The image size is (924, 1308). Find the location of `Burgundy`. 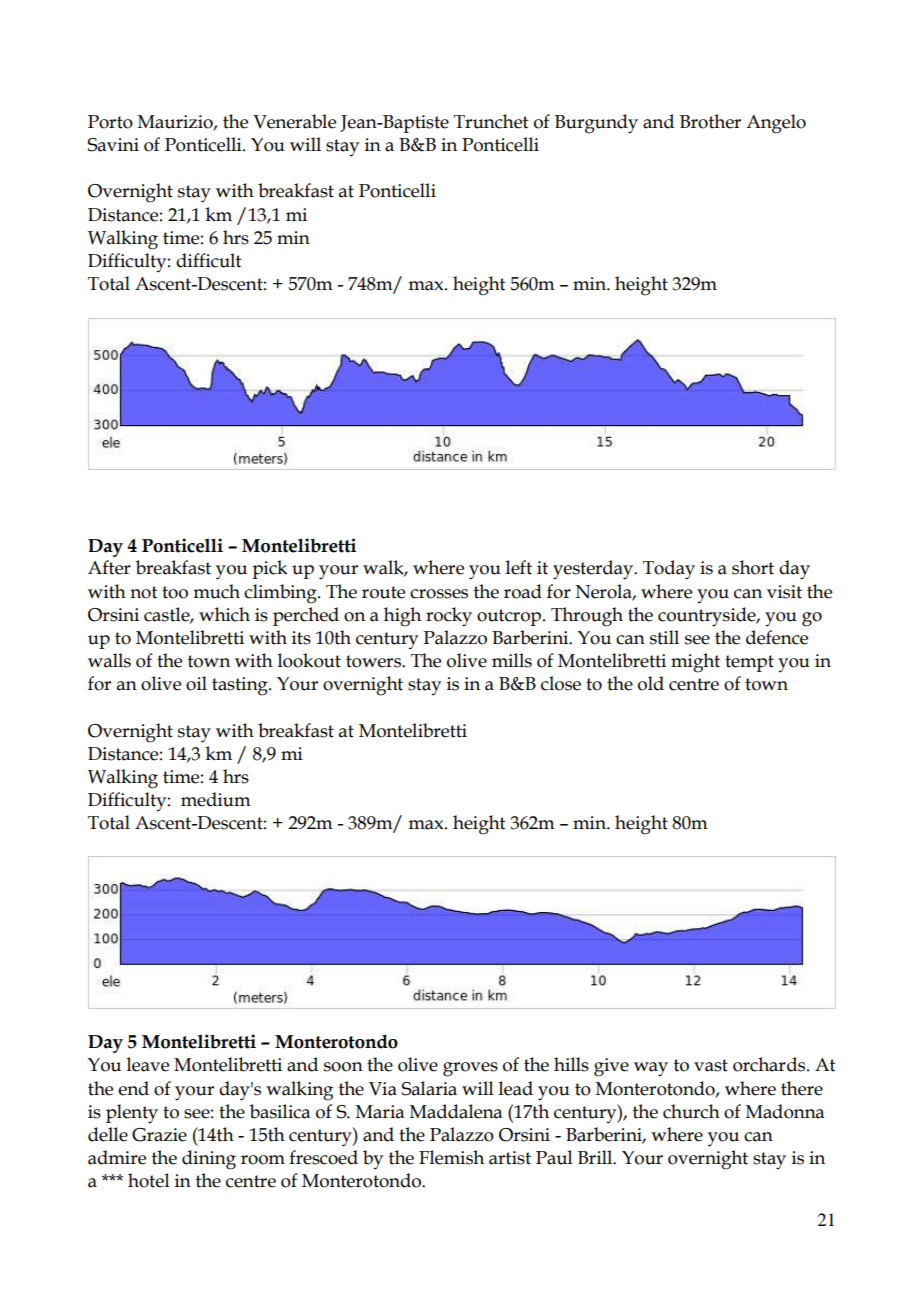

Burgundy is located at coordinates (596, 124).
